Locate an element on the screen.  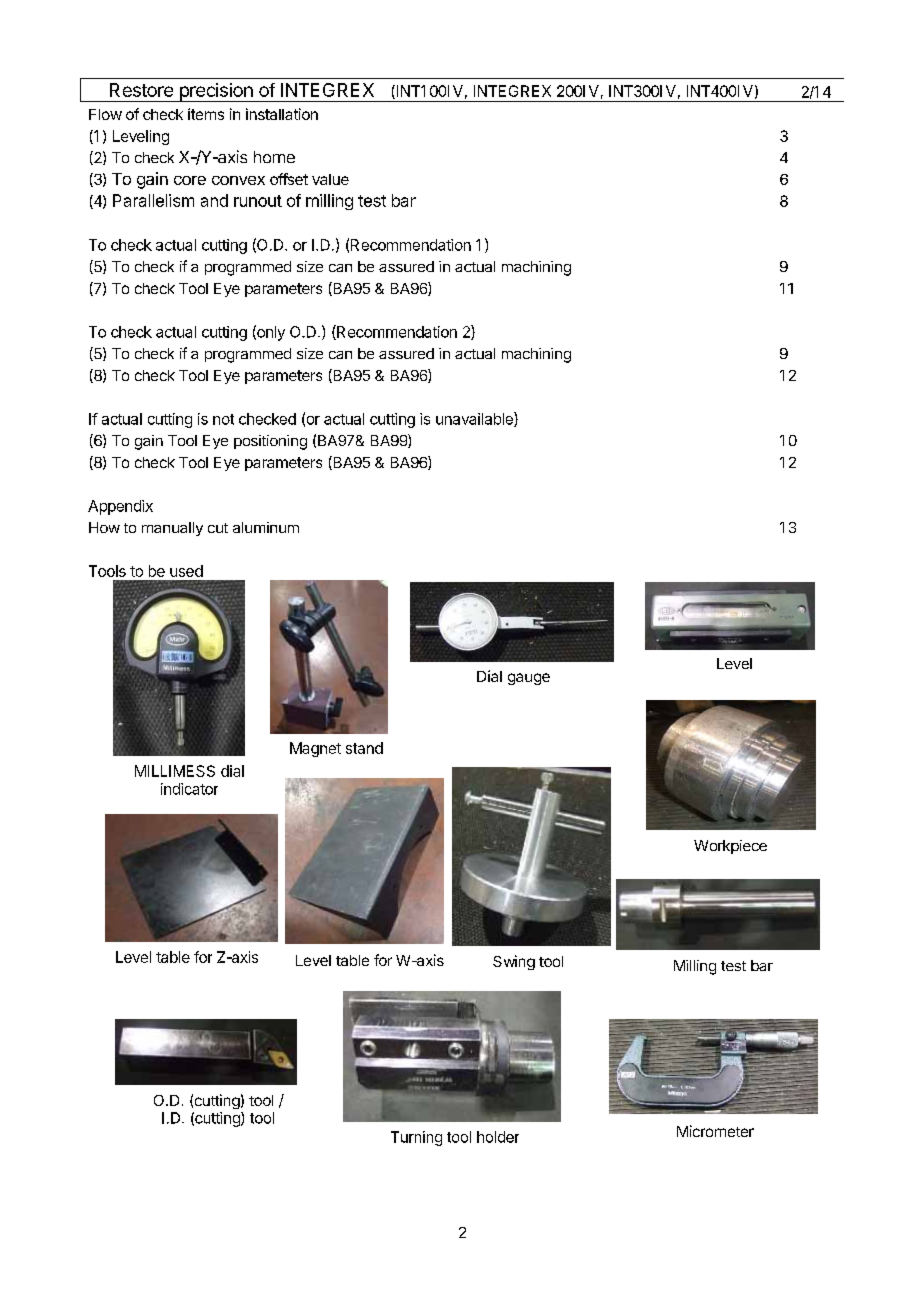
Turning is located at coordinates (416, 1138).
